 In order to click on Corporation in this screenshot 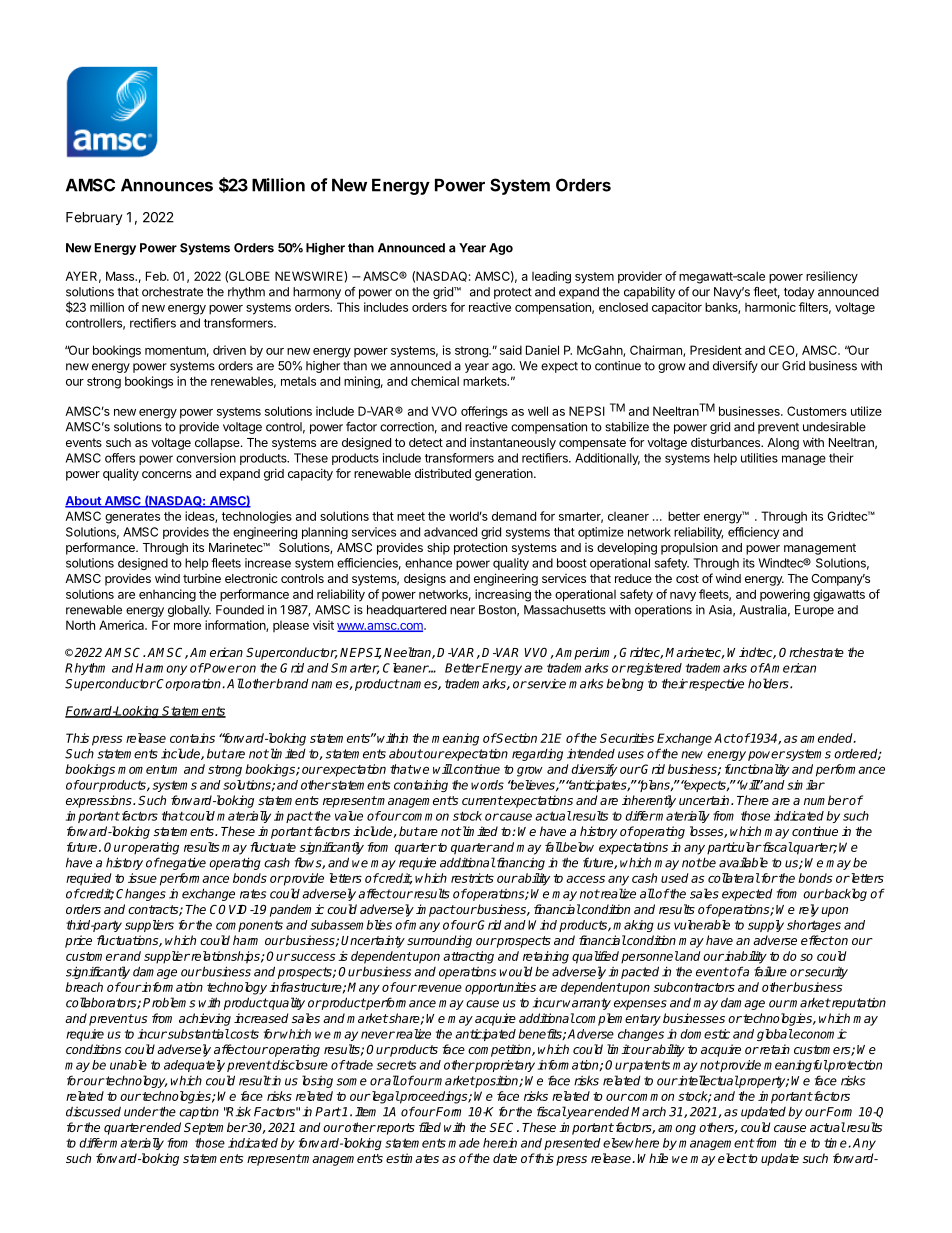, I will do `click(189, 685)`.
